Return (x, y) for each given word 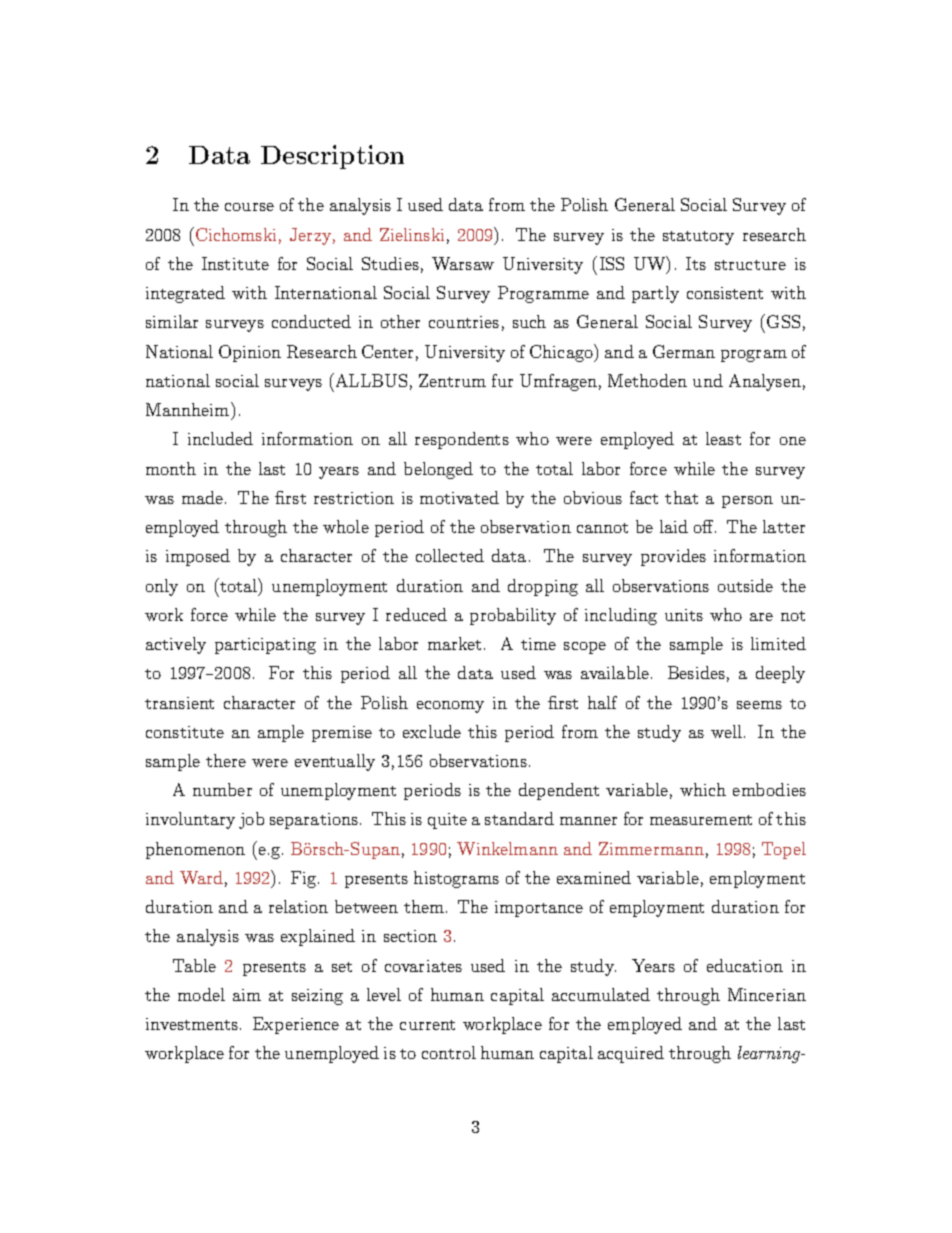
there (226, 760)
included (220, 438)
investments (193, 1024)
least (723, 438)
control (449, 1052)
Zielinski (412, 234)
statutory (698, 238)
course (249, 207)
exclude (432, 731)
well (726, 731)
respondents (462, 440)
